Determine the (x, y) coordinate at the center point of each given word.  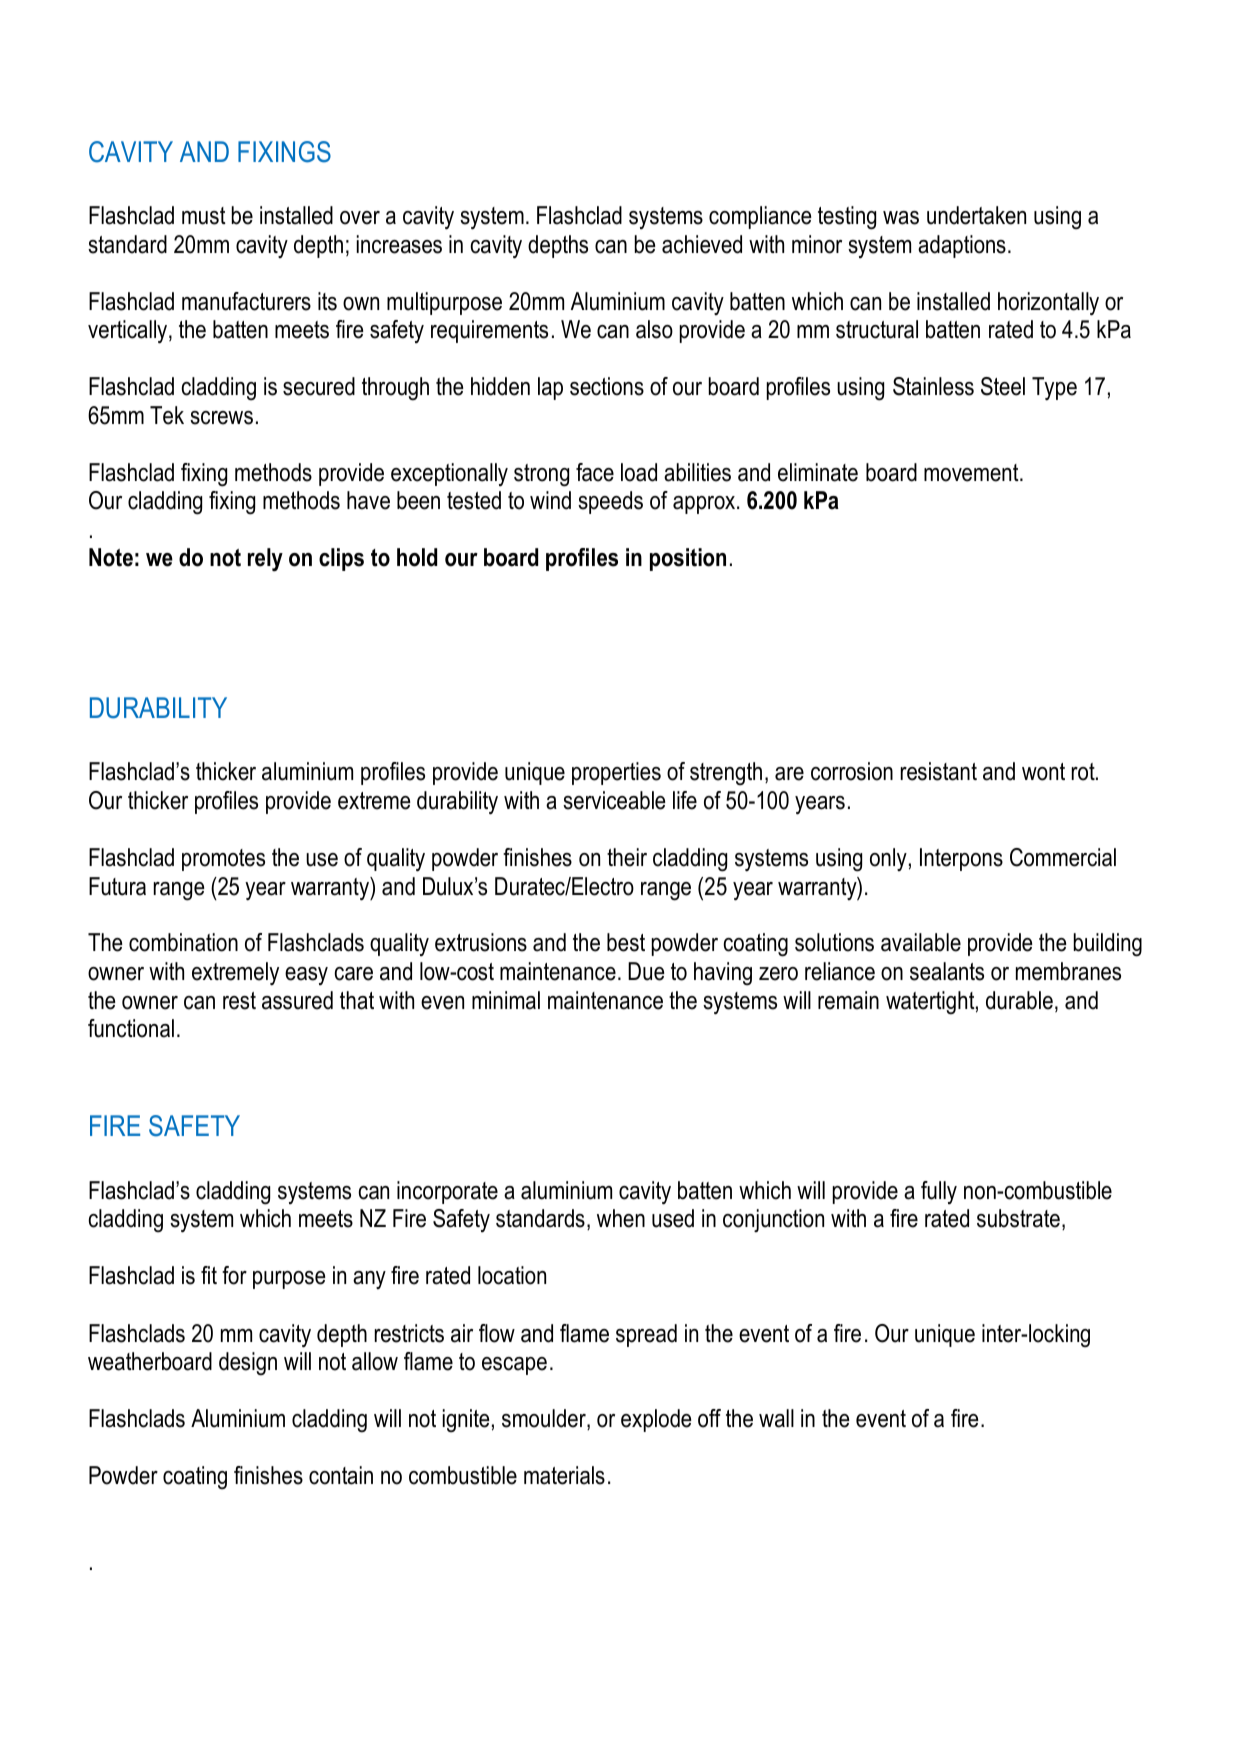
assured (297, 1000)
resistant (939, 771)
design (248, 1364)
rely (265, 560)
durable (1019, 1000)
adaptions (962, 246)
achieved (702, 244)
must (204, 216)
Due (646, 971)
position (688, 559)
